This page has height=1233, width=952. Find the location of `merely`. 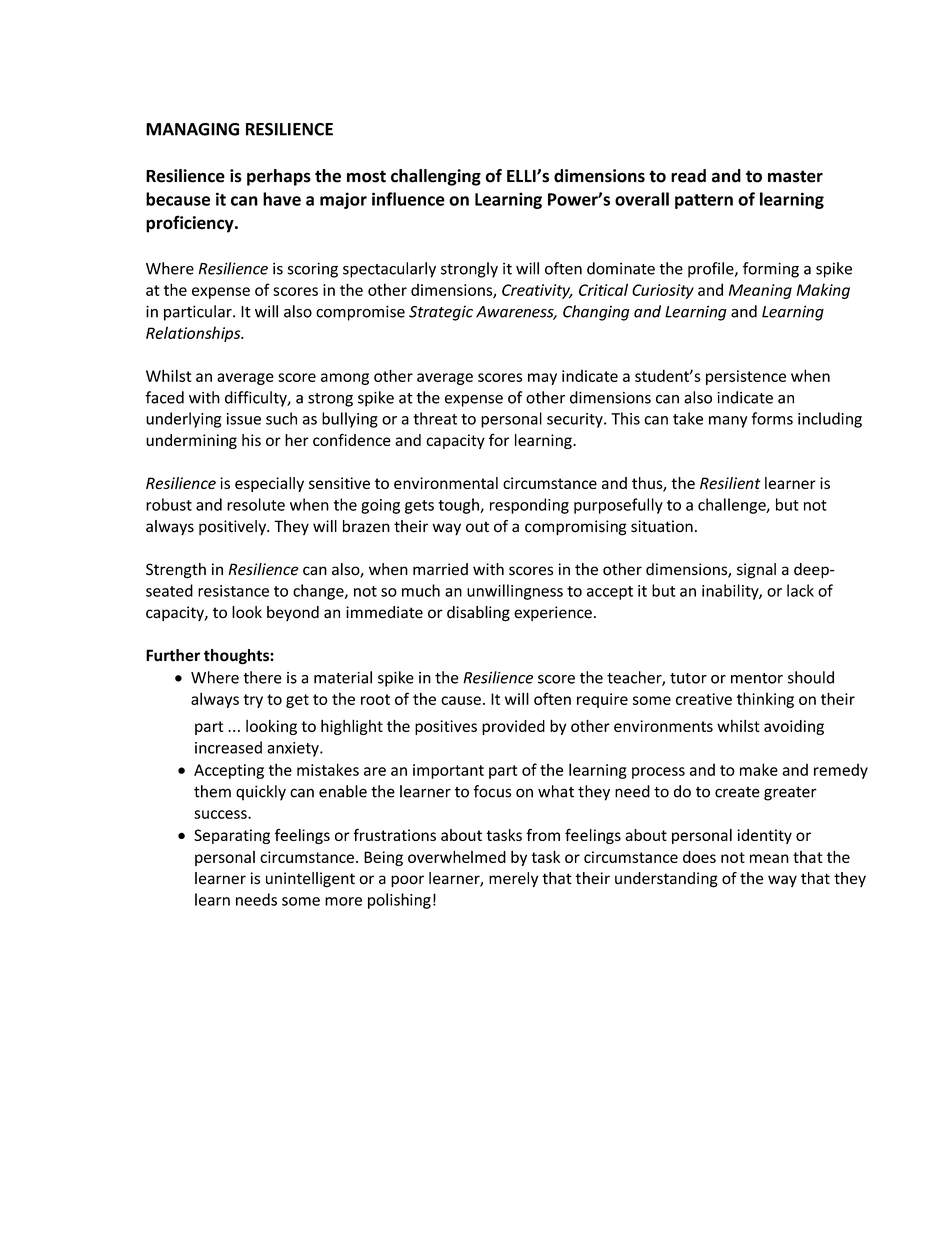

merely is located at coordinates (513, 880).
